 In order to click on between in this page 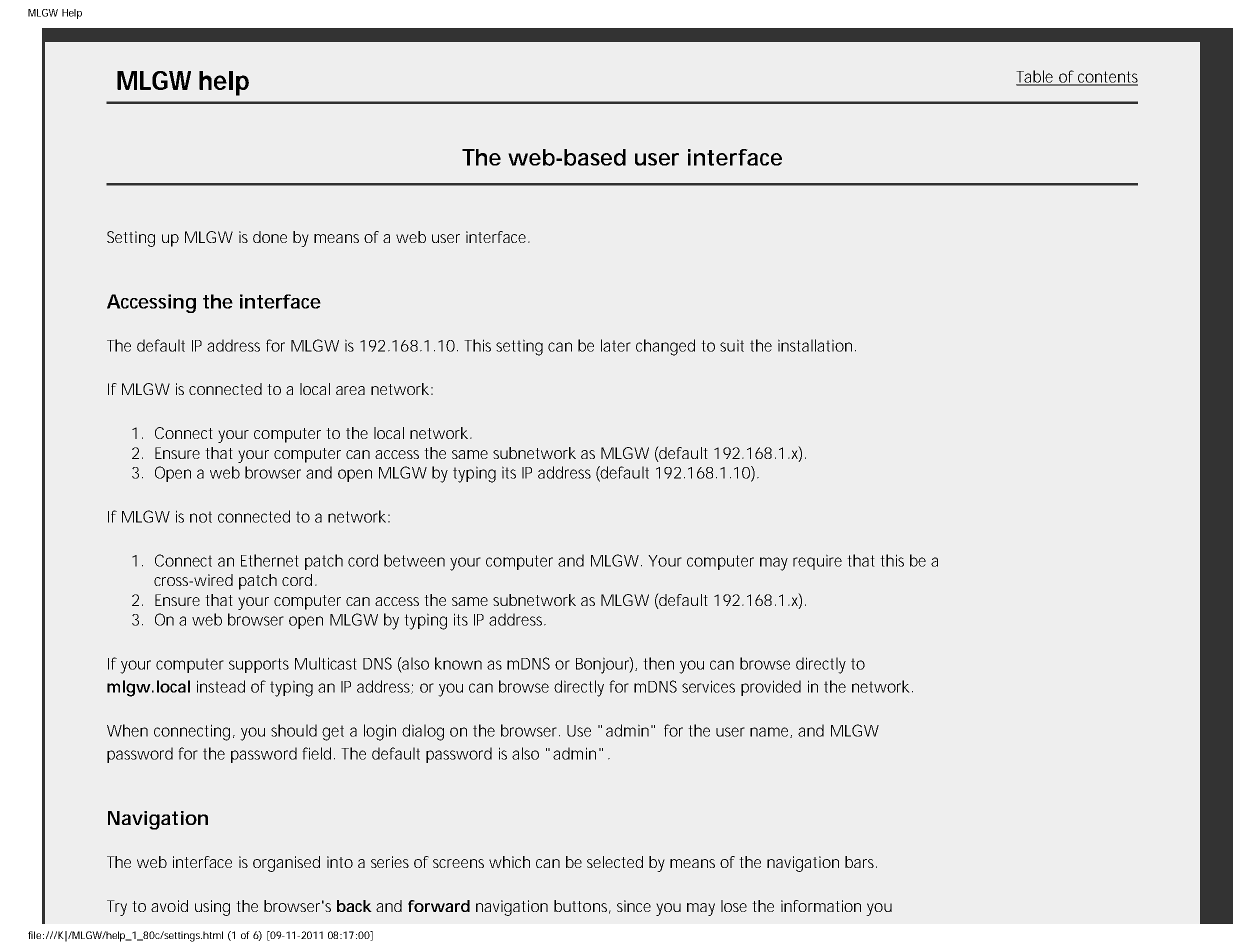, I will do `click(414, 560)`.
